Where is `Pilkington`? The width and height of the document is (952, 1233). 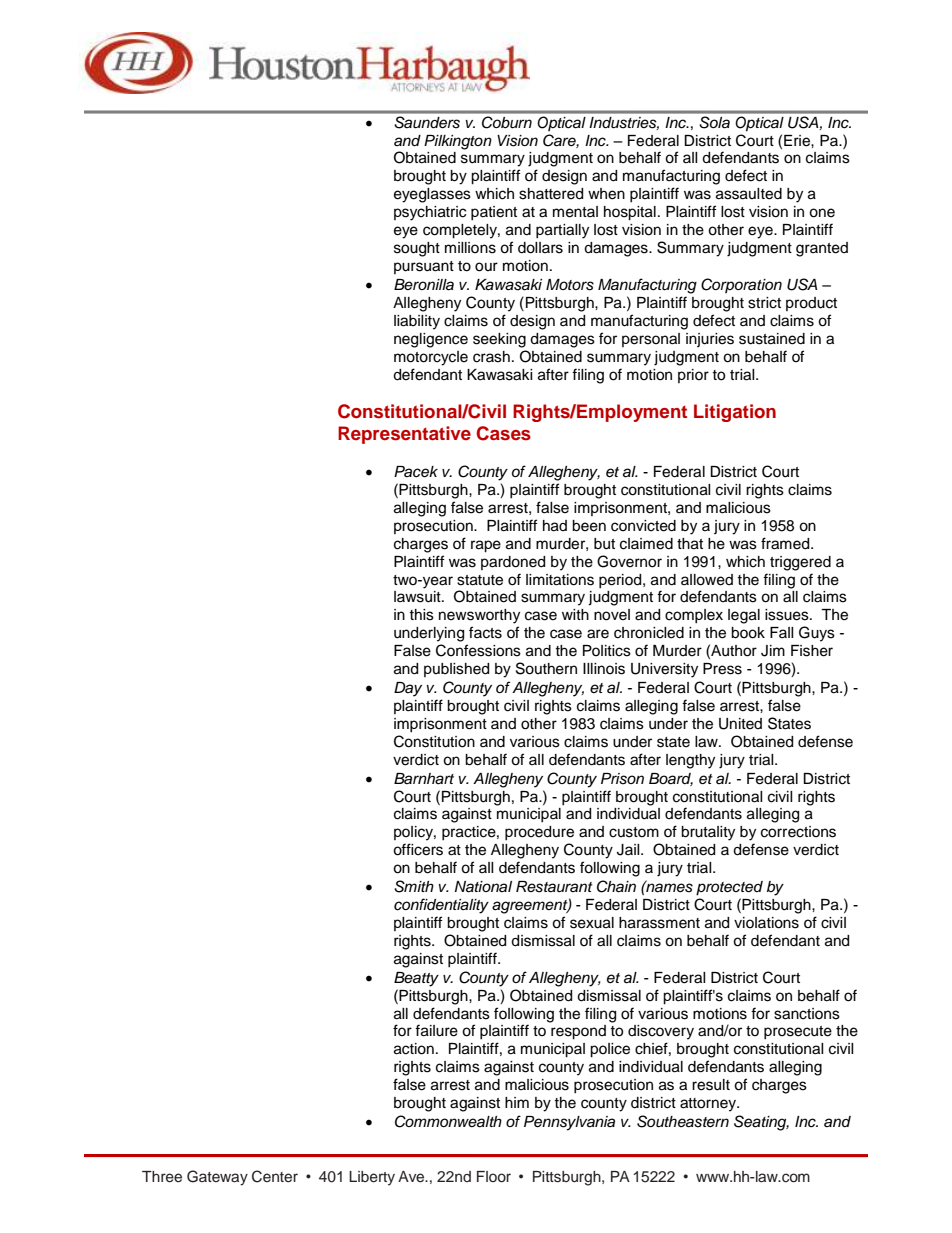
Pilkington is located at coordinates (458, 142).
